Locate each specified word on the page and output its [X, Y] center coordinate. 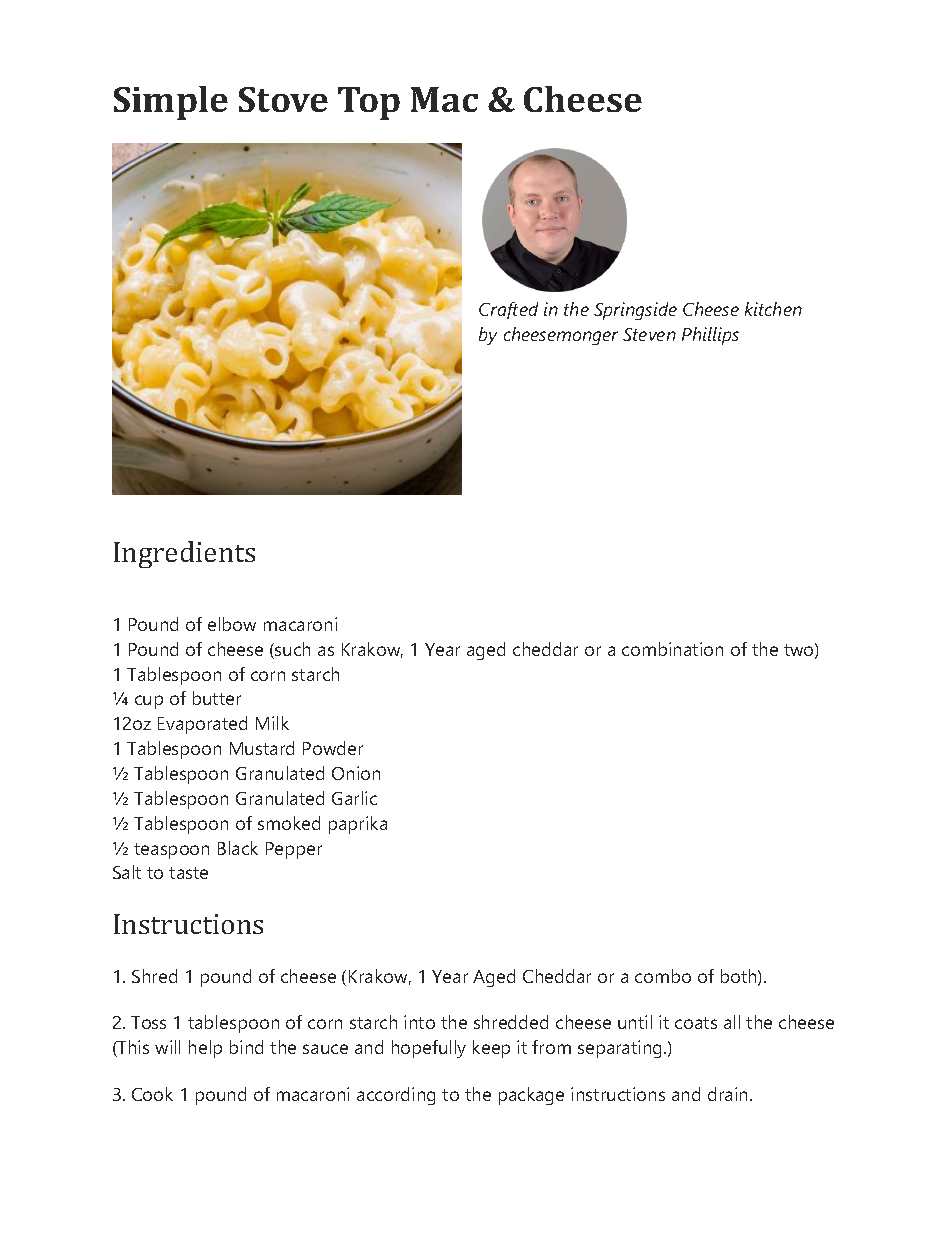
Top [369, 103]
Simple [171, 103]
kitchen [773, 309]
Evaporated [202, 725]
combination [672, 649]
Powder [333, 748]
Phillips [710, 336]
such [291, 650]
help [205, 1049]
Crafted [508, 310]
